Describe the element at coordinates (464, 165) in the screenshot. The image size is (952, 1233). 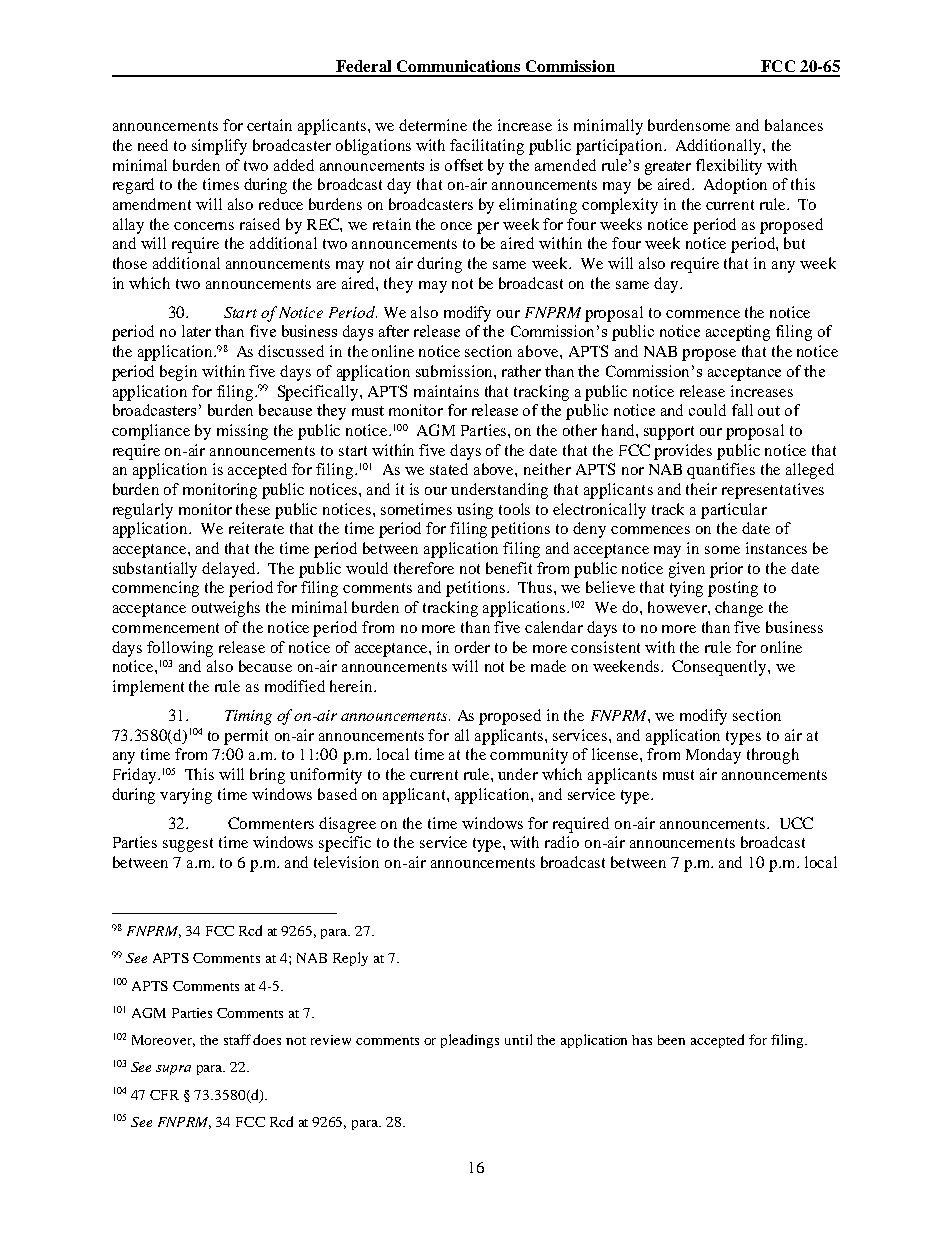
I see `offset` at that location.
